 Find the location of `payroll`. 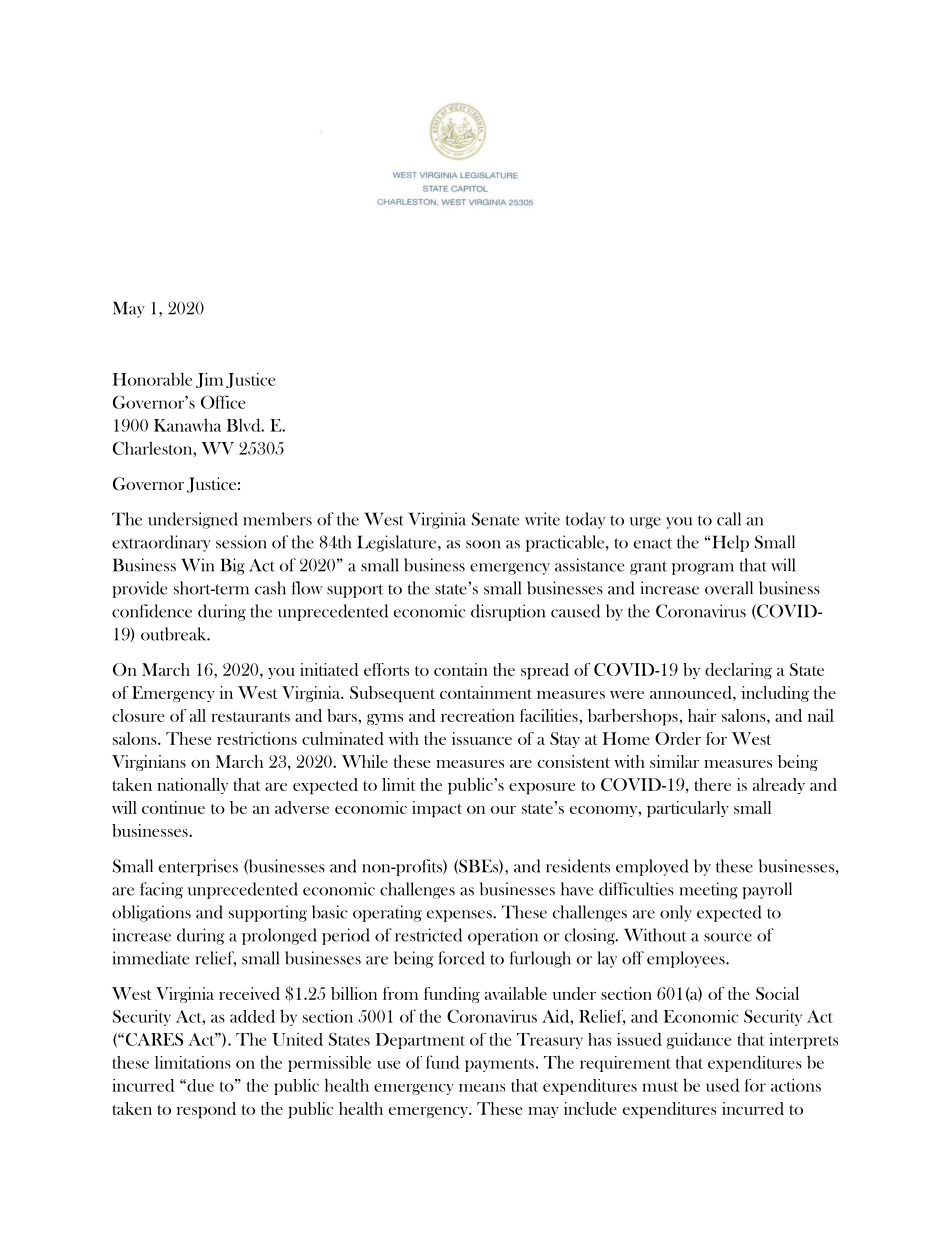

payroll is located at coordinates (767, 890).
